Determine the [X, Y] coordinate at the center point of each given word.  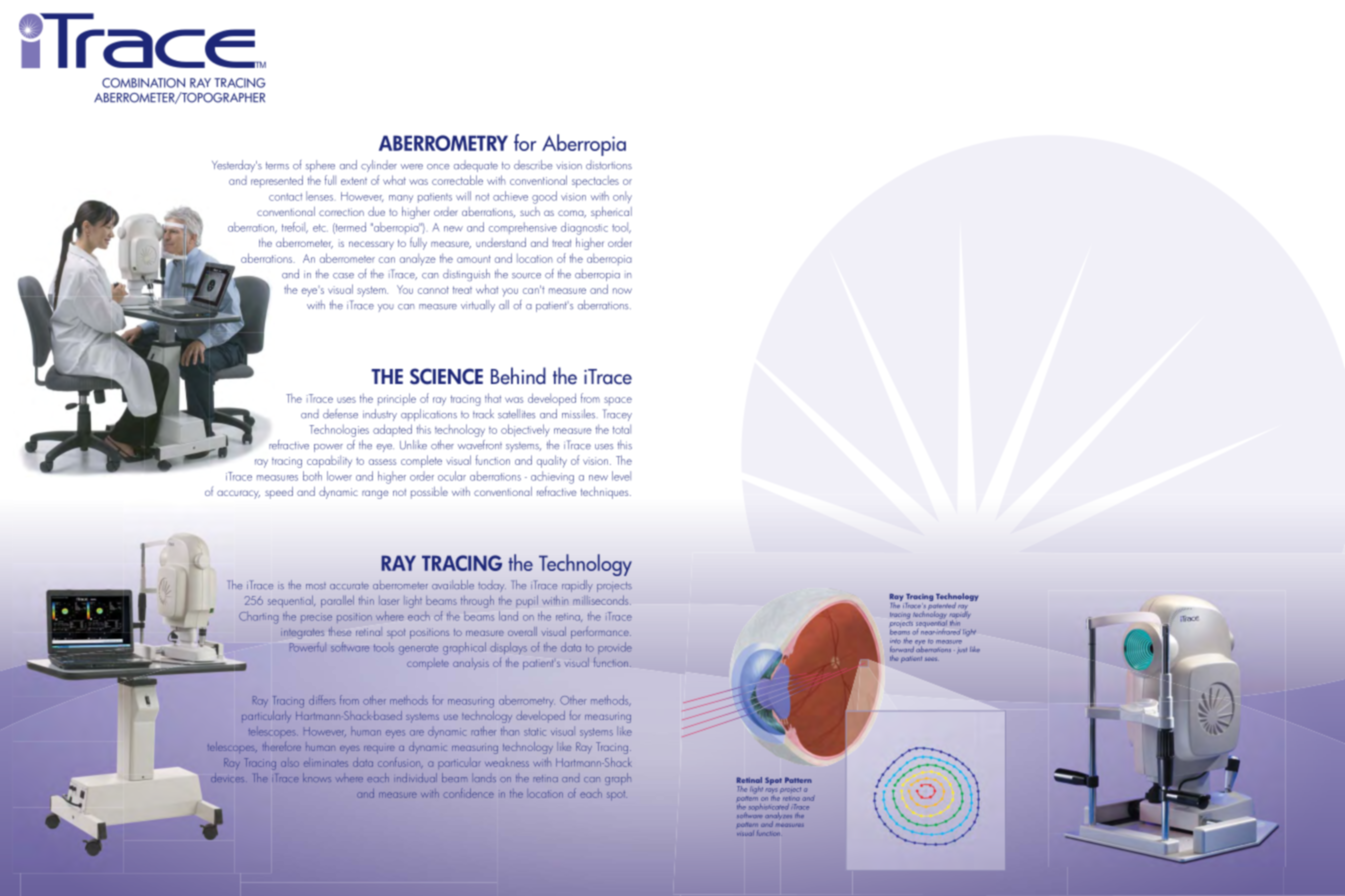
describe [533, 165]
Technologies [339, 430]
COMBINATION [143, 83]
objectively [525, 430]
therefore [282, 746]
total [622, 429]
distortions [609, 165]
